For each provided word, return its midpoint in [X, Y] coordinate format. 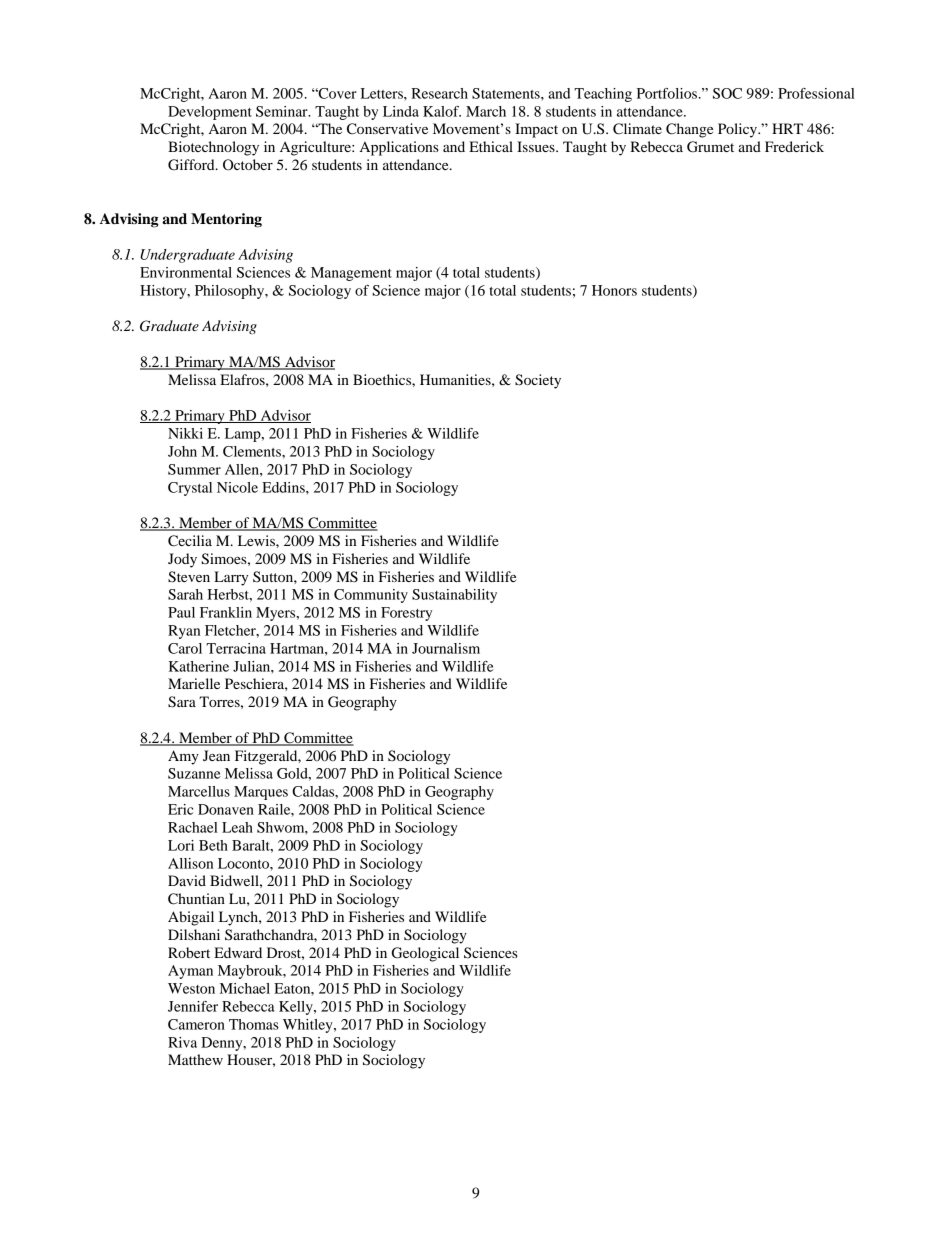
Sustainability [454, 596]
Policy [738, 130]
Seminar [283, 111]
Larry [231, 578]
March [486, 111]
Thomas [254, 1024]
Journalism [446, 648]
